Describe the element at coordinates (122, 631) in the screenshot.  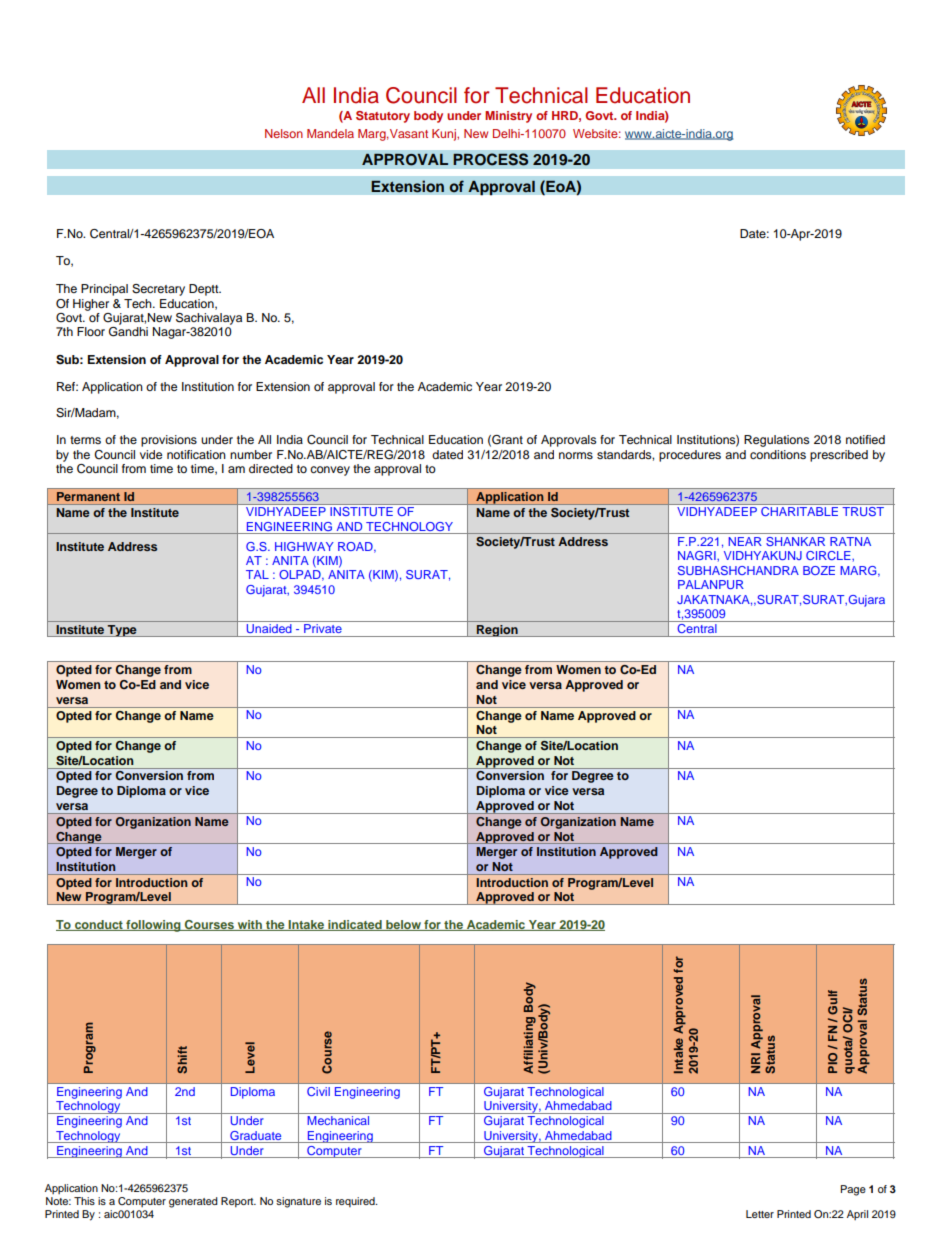
I see `Type` at that location.
